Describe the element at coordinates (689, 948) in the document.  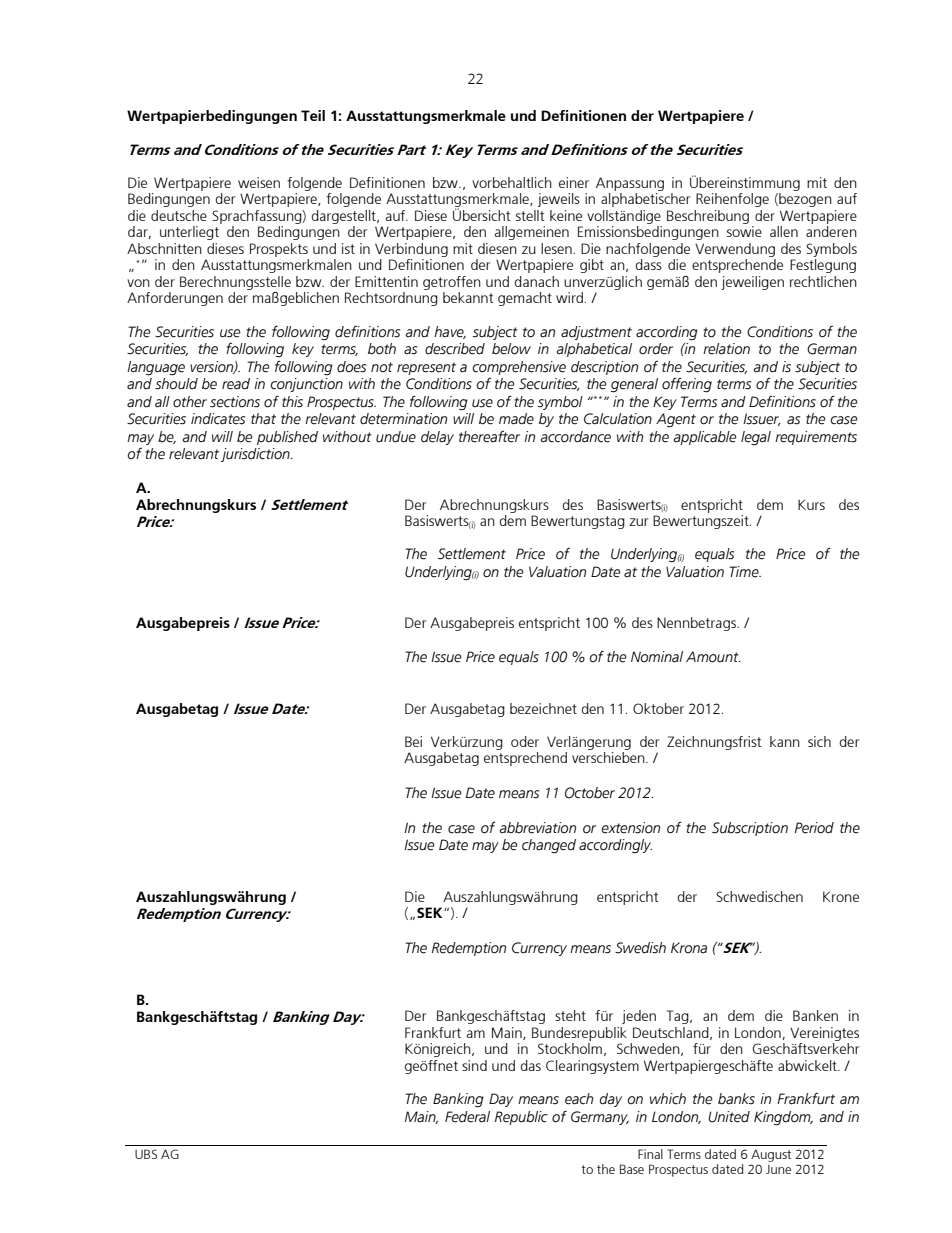
I see `Krona` at that location.
